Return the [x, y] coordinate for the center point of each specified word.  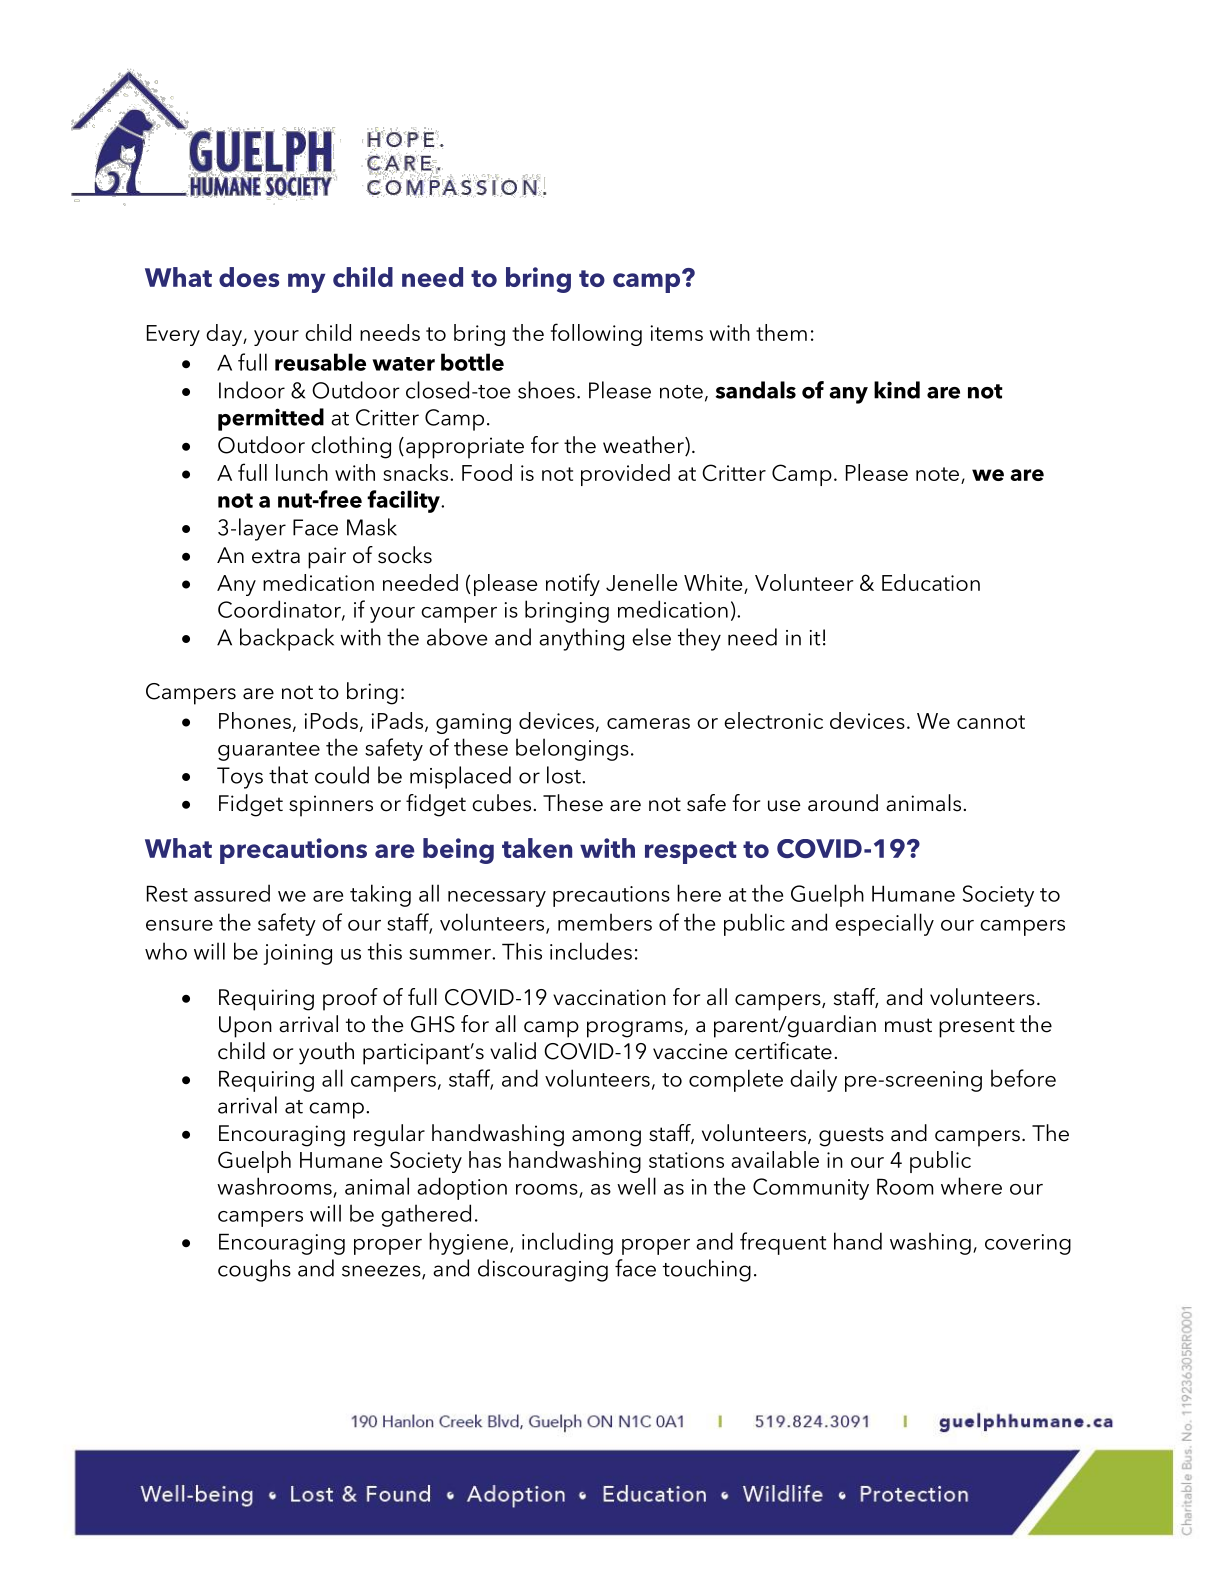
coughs [254, 1270]
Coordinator [280, 610]
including [567, 1243]
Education [931, 582]
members [605, 922]
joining [297, 954]
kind [897, 390]
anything [581, 639]
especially [884, 924]
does [249, 277]
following [596, 334]
